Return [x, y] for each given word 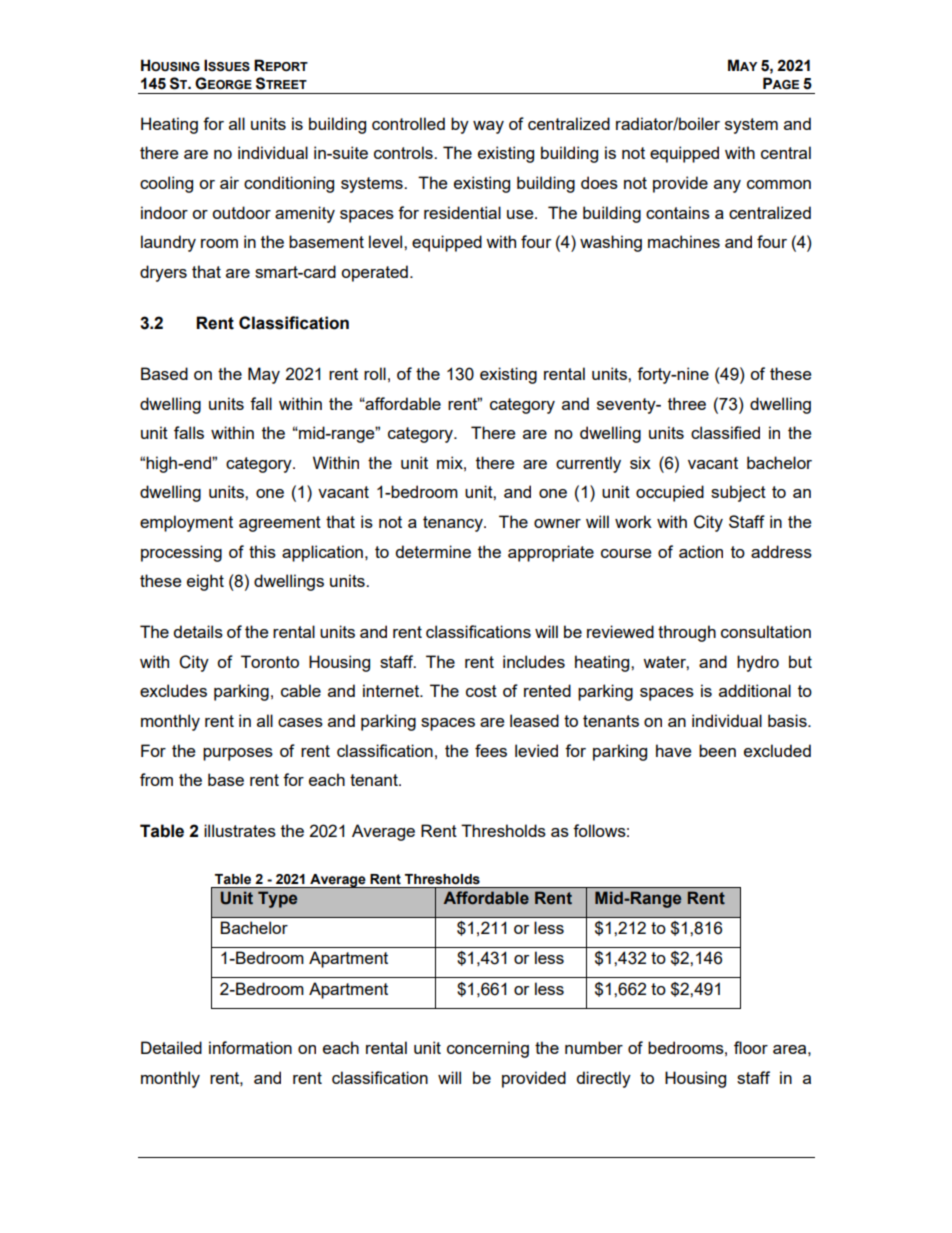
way [488, 127]
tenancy [454, 524]
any [727, 186]
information [250, 1047]
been [717, 750]
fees [491, 750]
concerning [488, 1049]
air [229, 182]
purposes [238, 754]
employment [186, 523]
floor [751, 1047]
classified [725, 432]
